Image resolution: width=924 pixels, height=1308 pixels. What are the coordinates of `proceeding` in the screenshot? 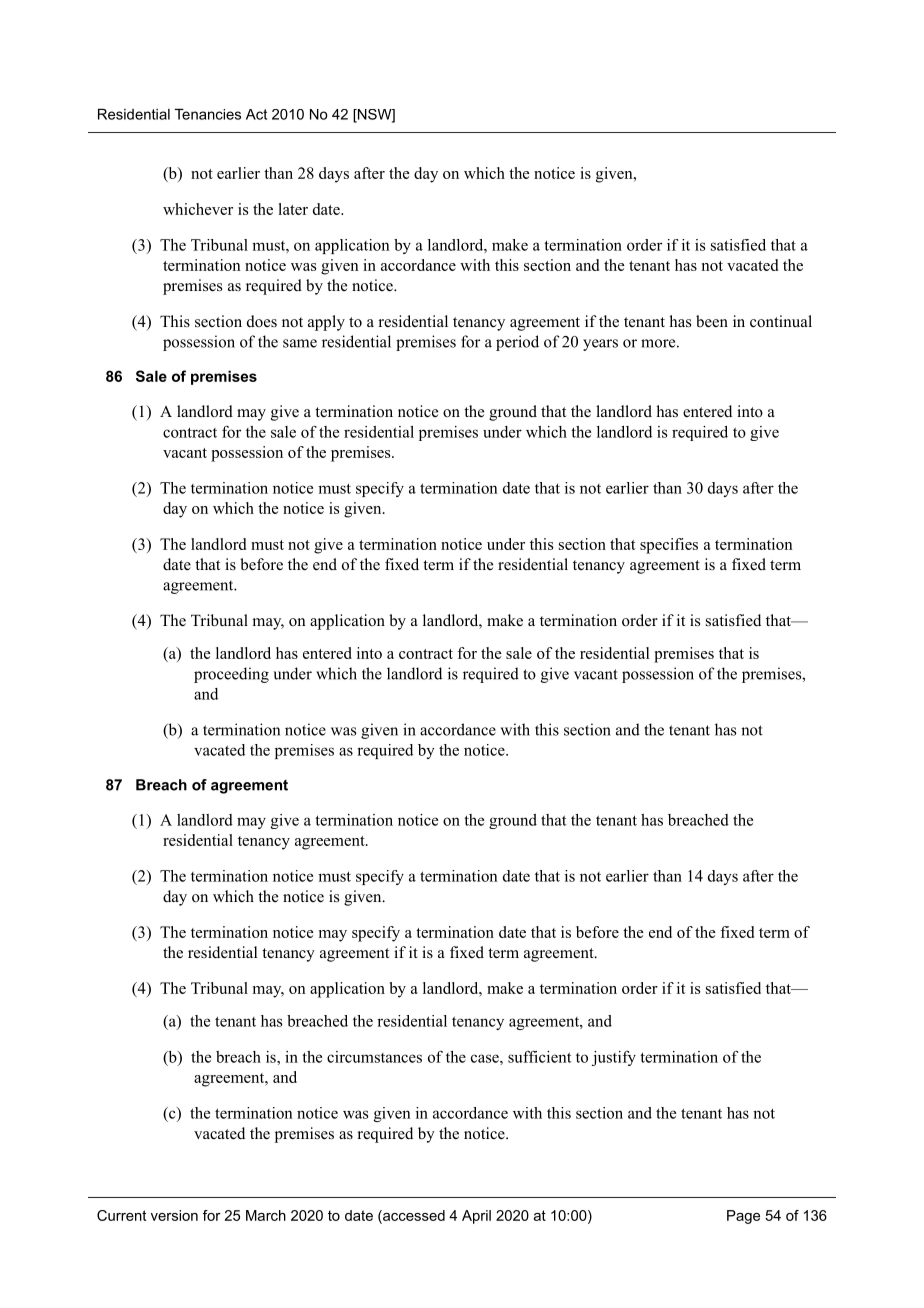 It's located at (231, 675).
